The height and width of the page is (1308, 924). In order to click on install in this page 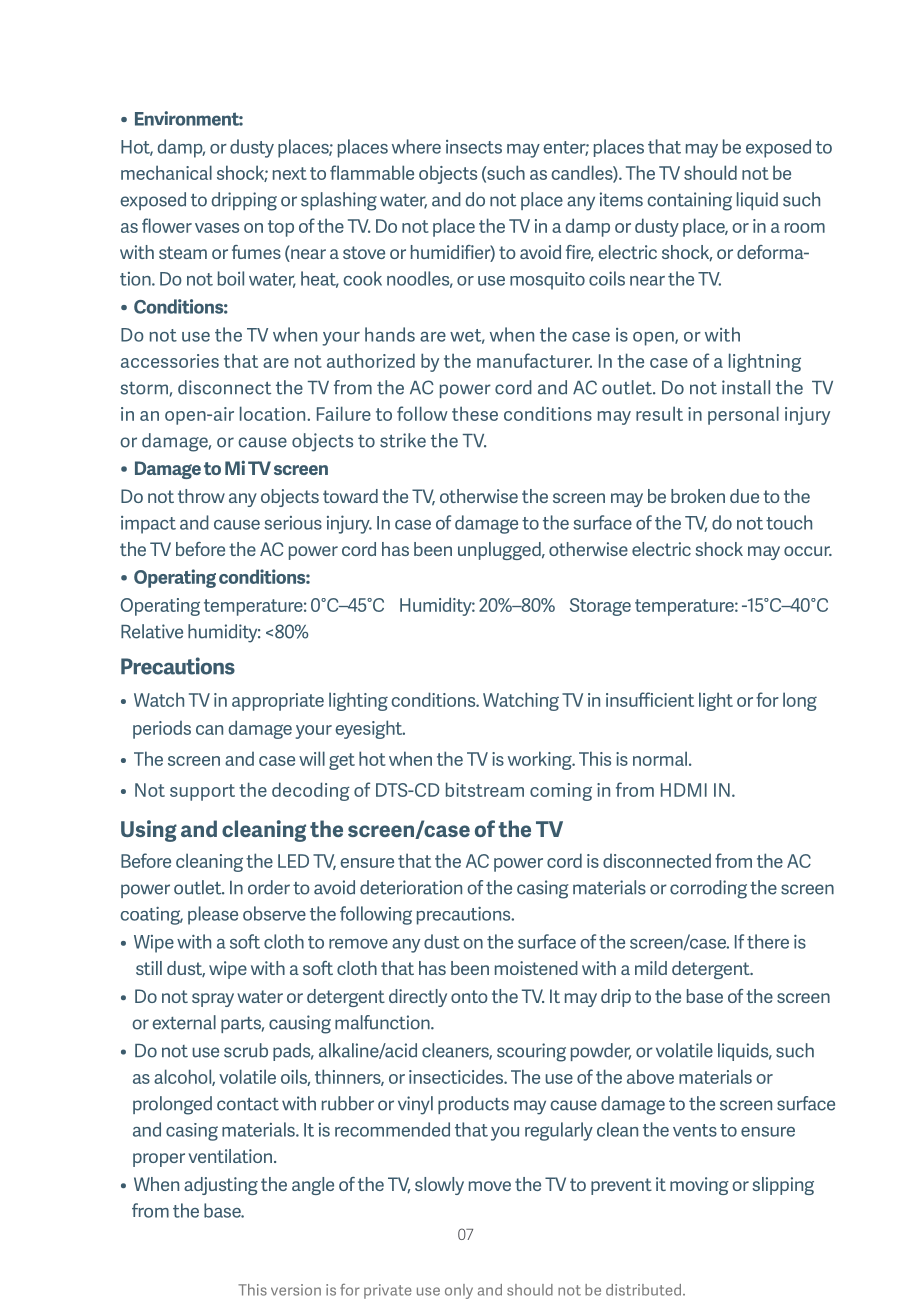, I will do `click(746, 387)`.
